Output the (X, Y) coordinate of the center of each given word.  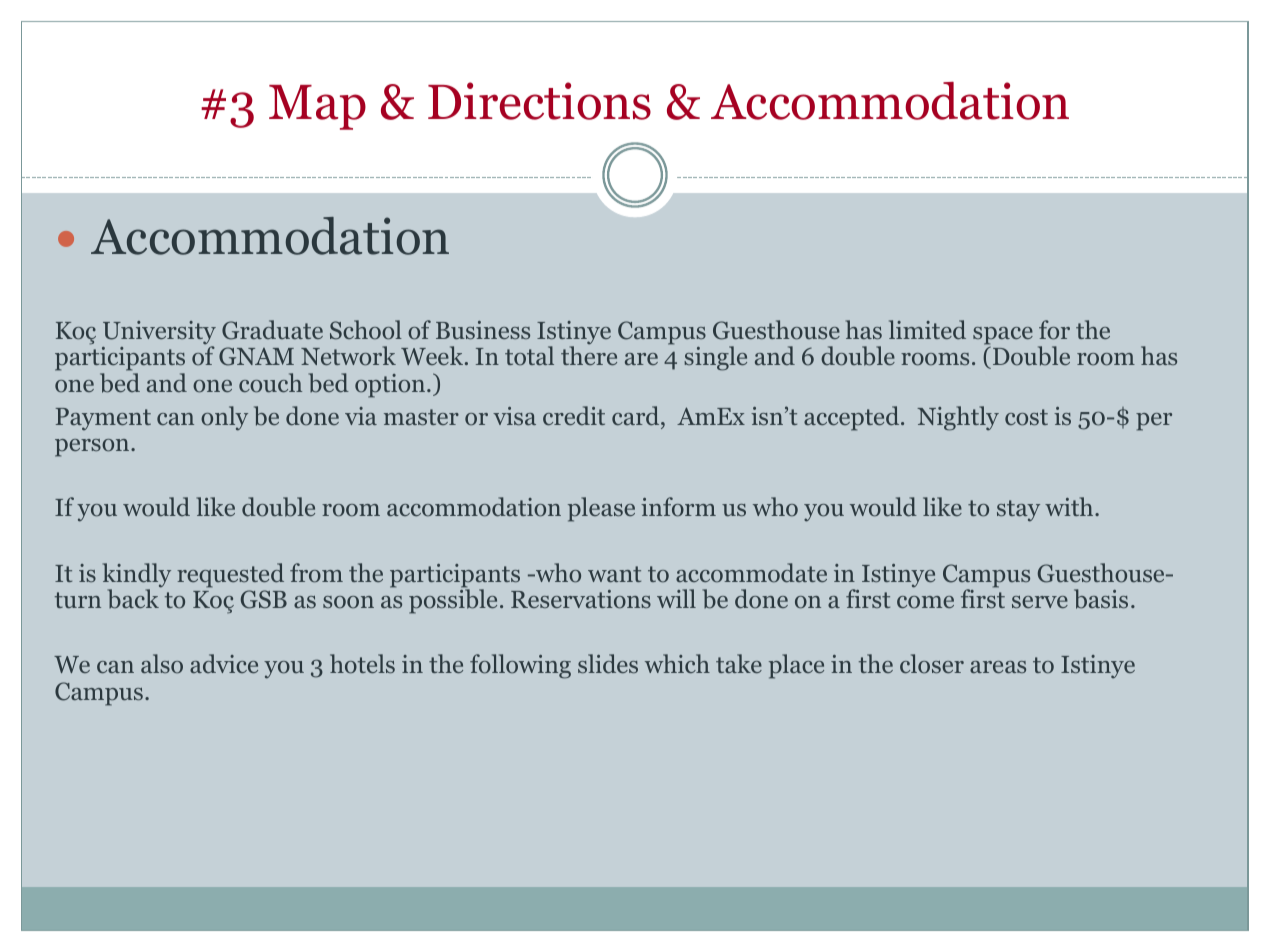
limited (927, 330)
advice (224, 663)
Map (317, 107)
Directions (539, 101)
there (589, 355)
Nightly (958, 418)
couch (270, 383)
